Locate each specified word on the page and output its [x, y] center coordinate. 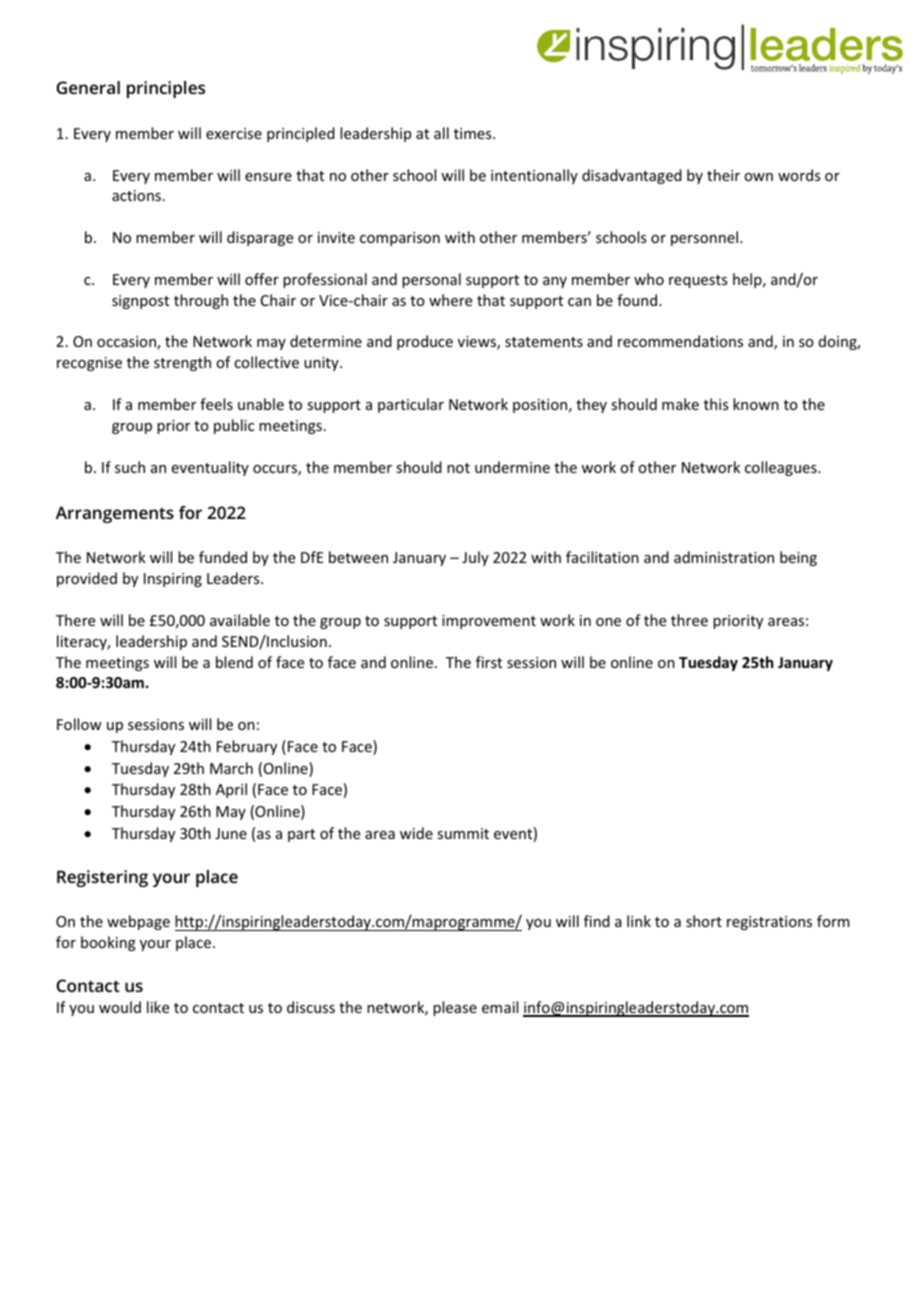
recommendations [680, 341]
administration [724, 557]
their [723, 175]
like [158, 1007]
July [475, 558]
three [689, 620]
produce [425, 342]
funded [223, 557]
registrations [769, 923]
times [474, 133]
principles [166, 89]
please [455, 1008]
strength [182, 363]
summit [463, 833]
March [231, 768]
